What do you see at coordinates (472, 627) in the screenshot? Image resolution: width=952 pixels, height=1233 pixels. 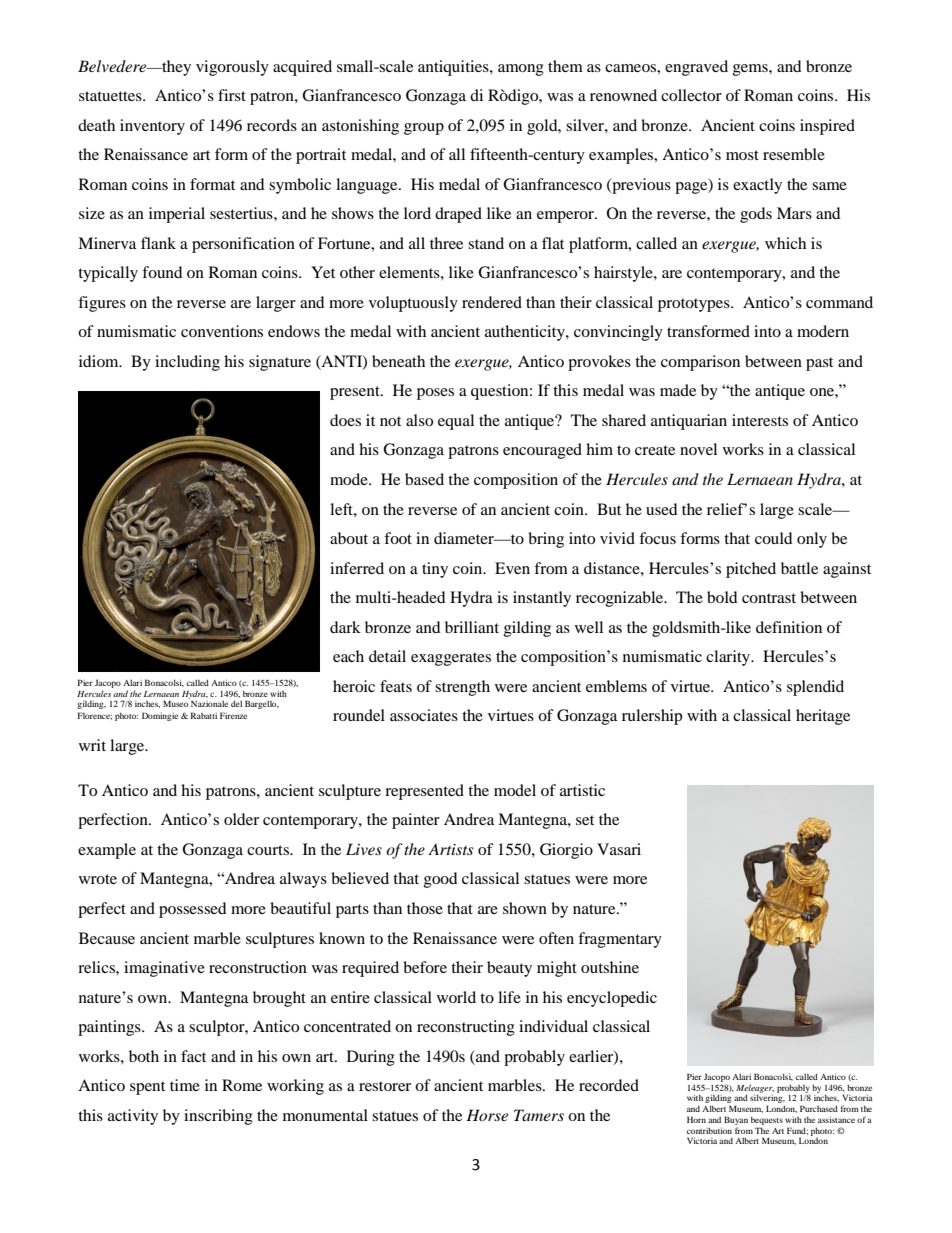 I see `brilliant` at bounding box center [472, 627].
